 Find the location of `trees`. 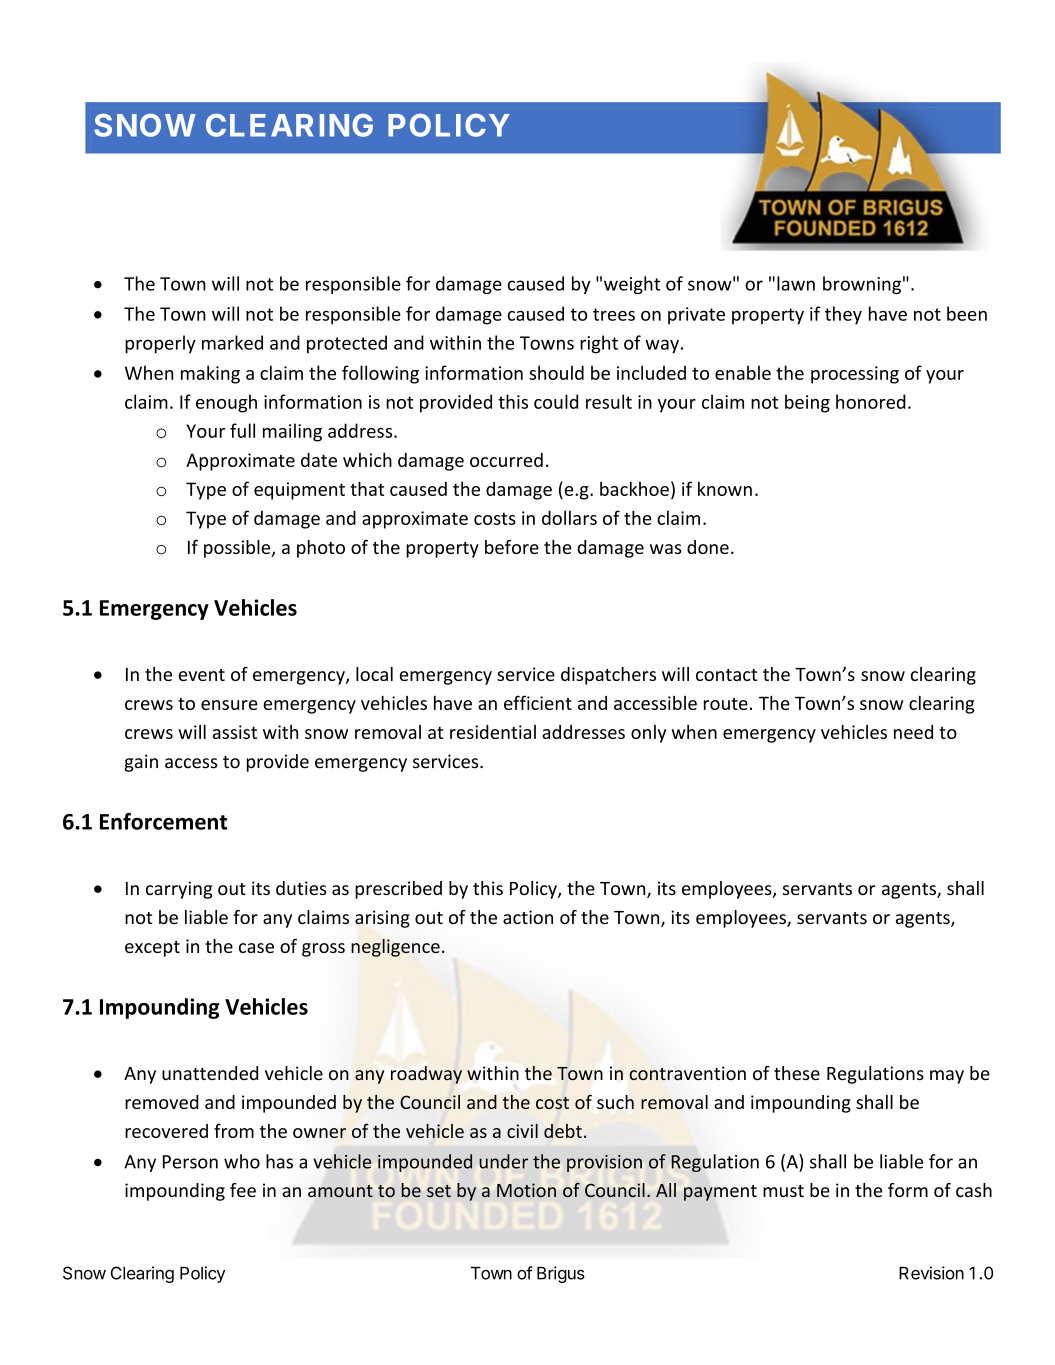

trees is located at coordinates (614, 314).
